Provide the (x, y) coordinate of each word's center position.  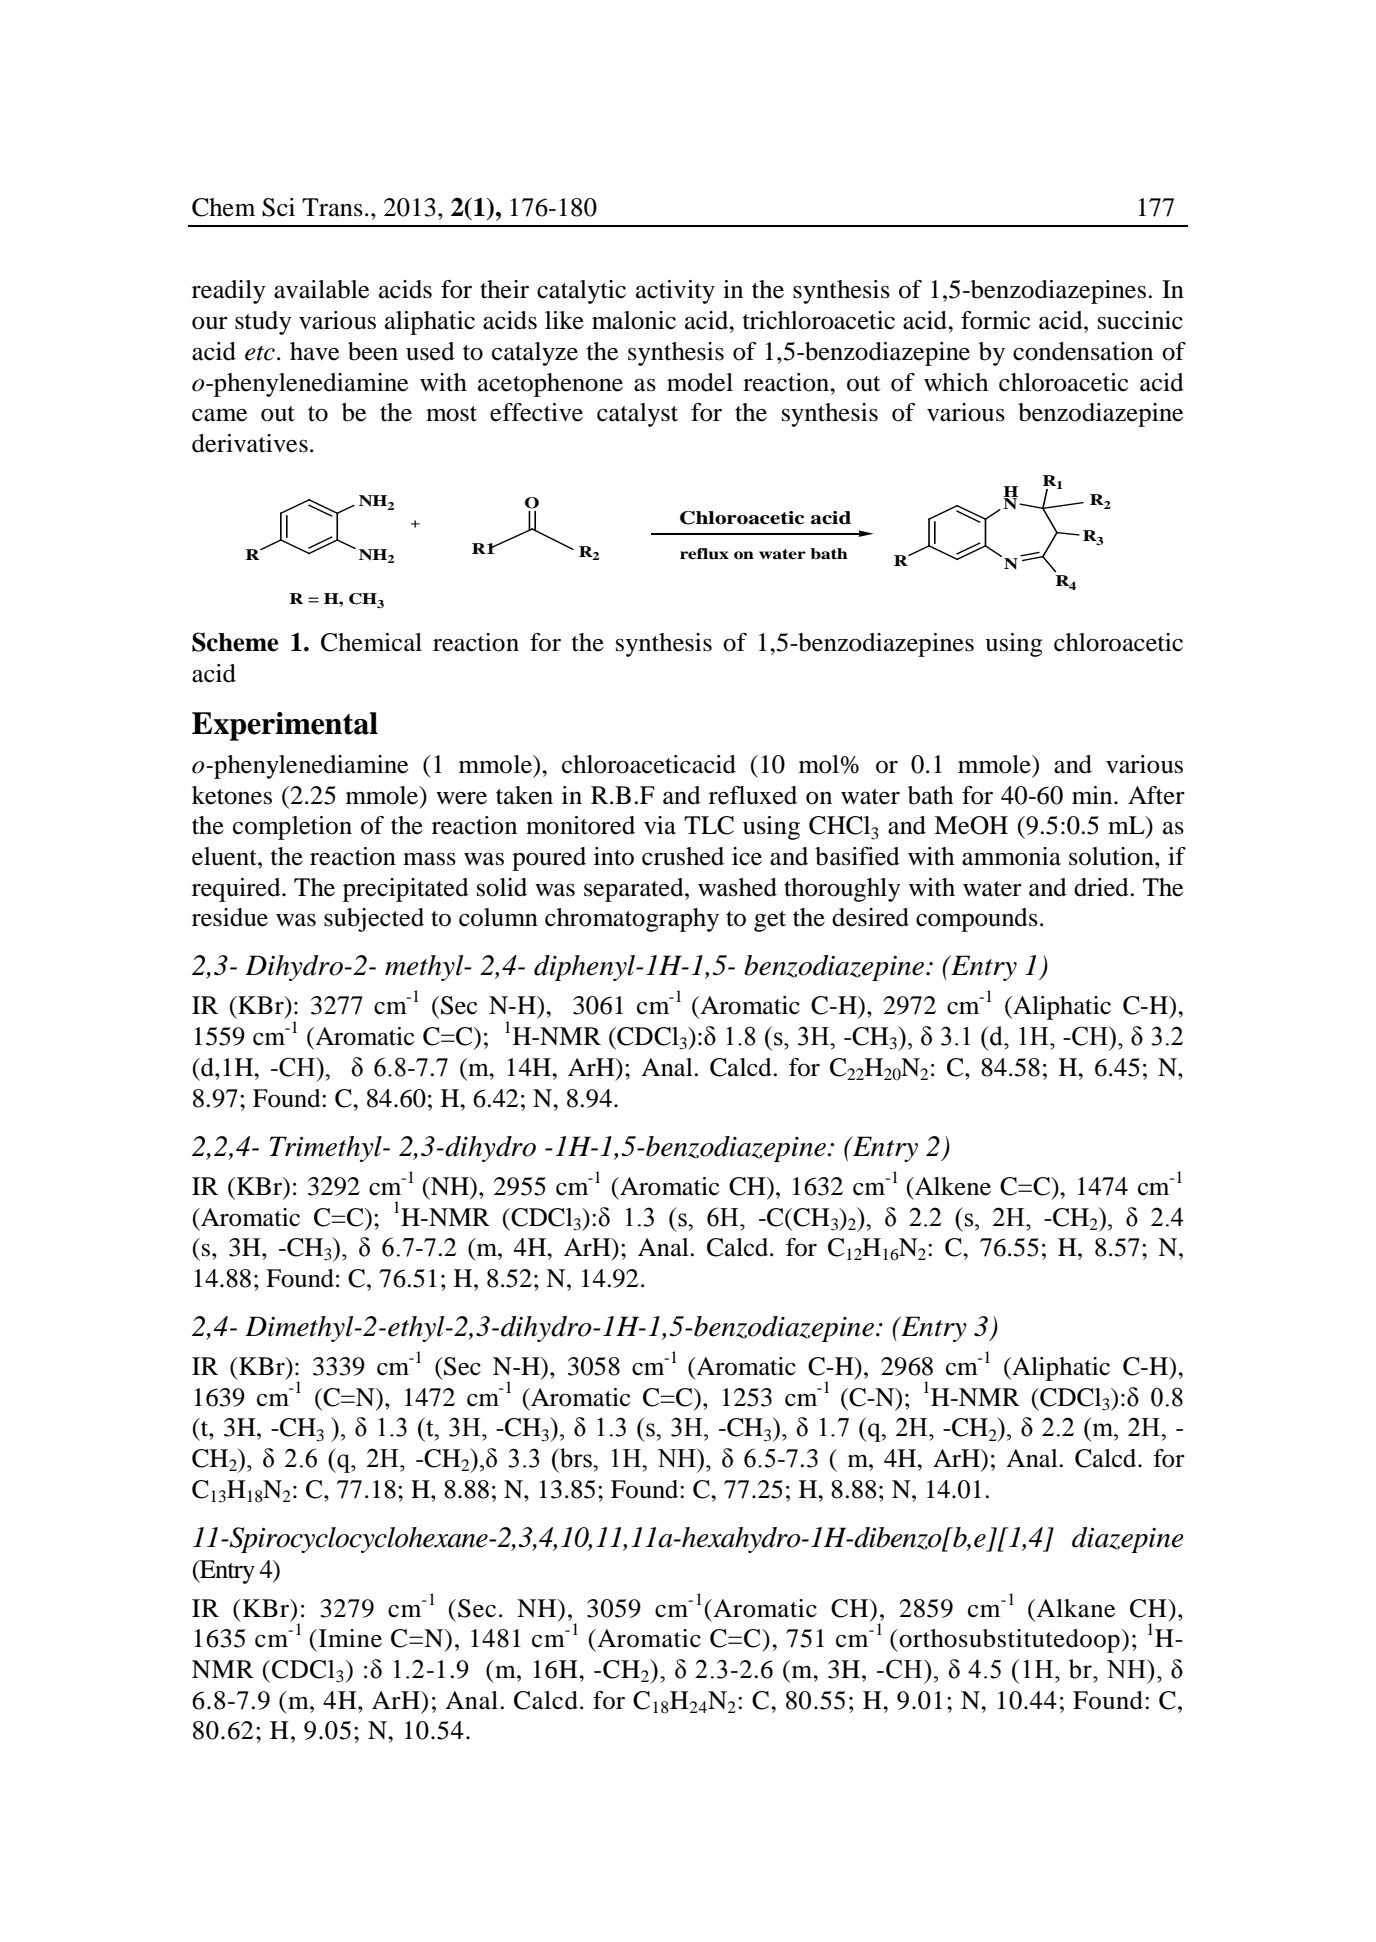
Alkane (1075, 1608)
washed (737, 887)
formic (995, 320)
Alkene (952, 1186)
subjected (374, 920)
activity (675, 292)
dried (1101, 887)
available (321, 289)
